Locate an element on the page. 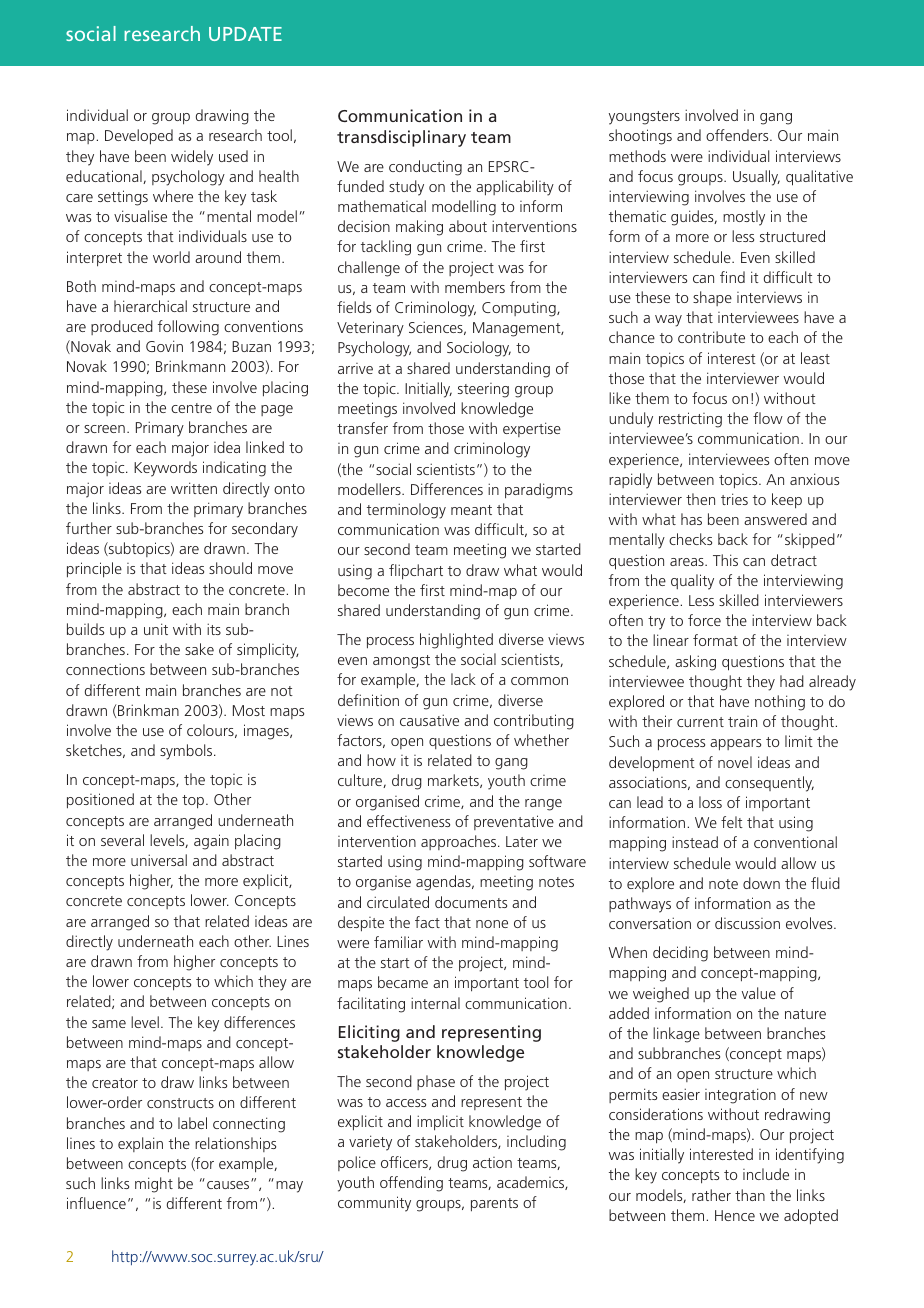  felt is located at coordinates (732, 822).
